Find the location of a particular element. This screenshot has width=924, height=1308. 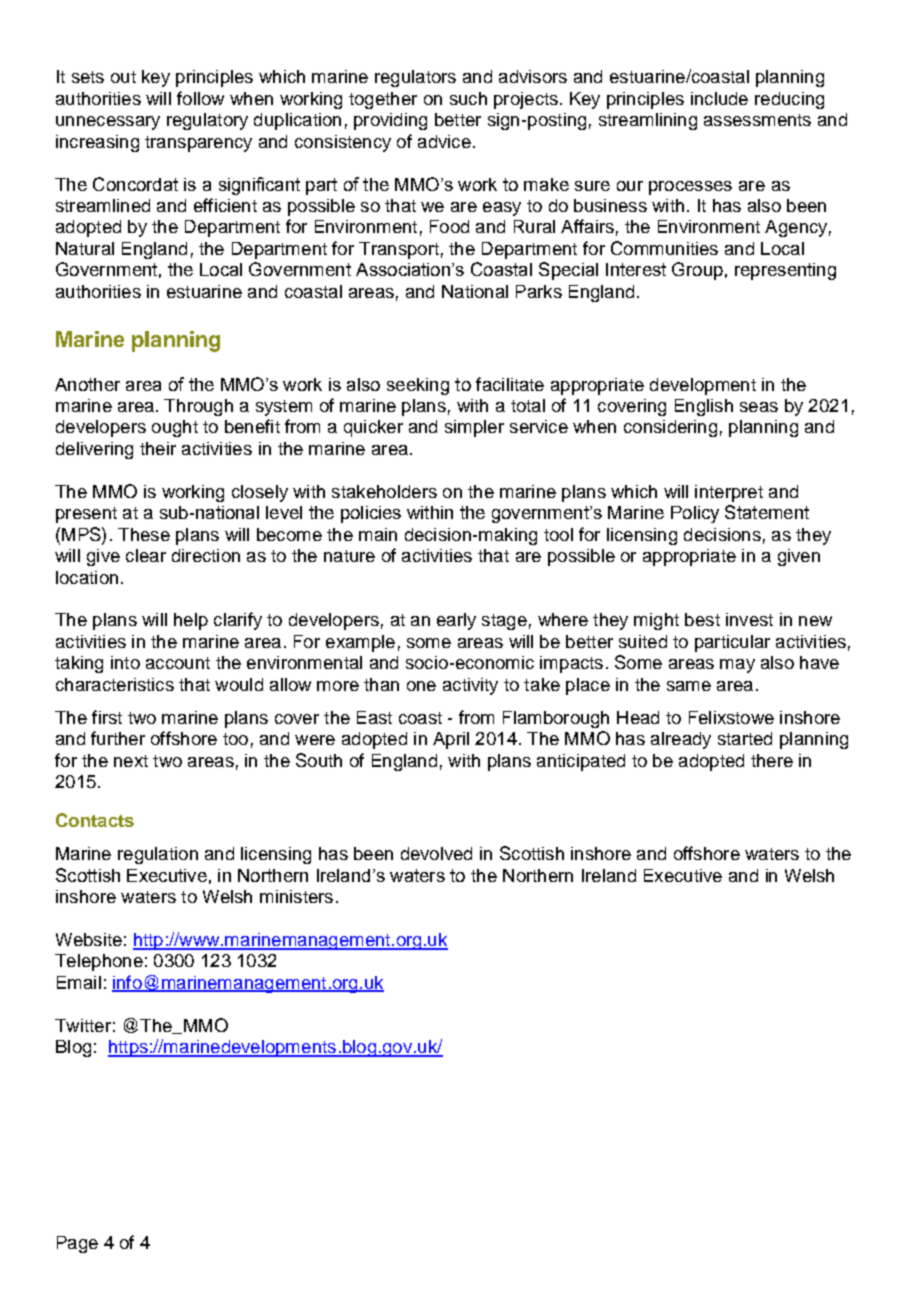

ministers is located at coordinates (296, 896).
